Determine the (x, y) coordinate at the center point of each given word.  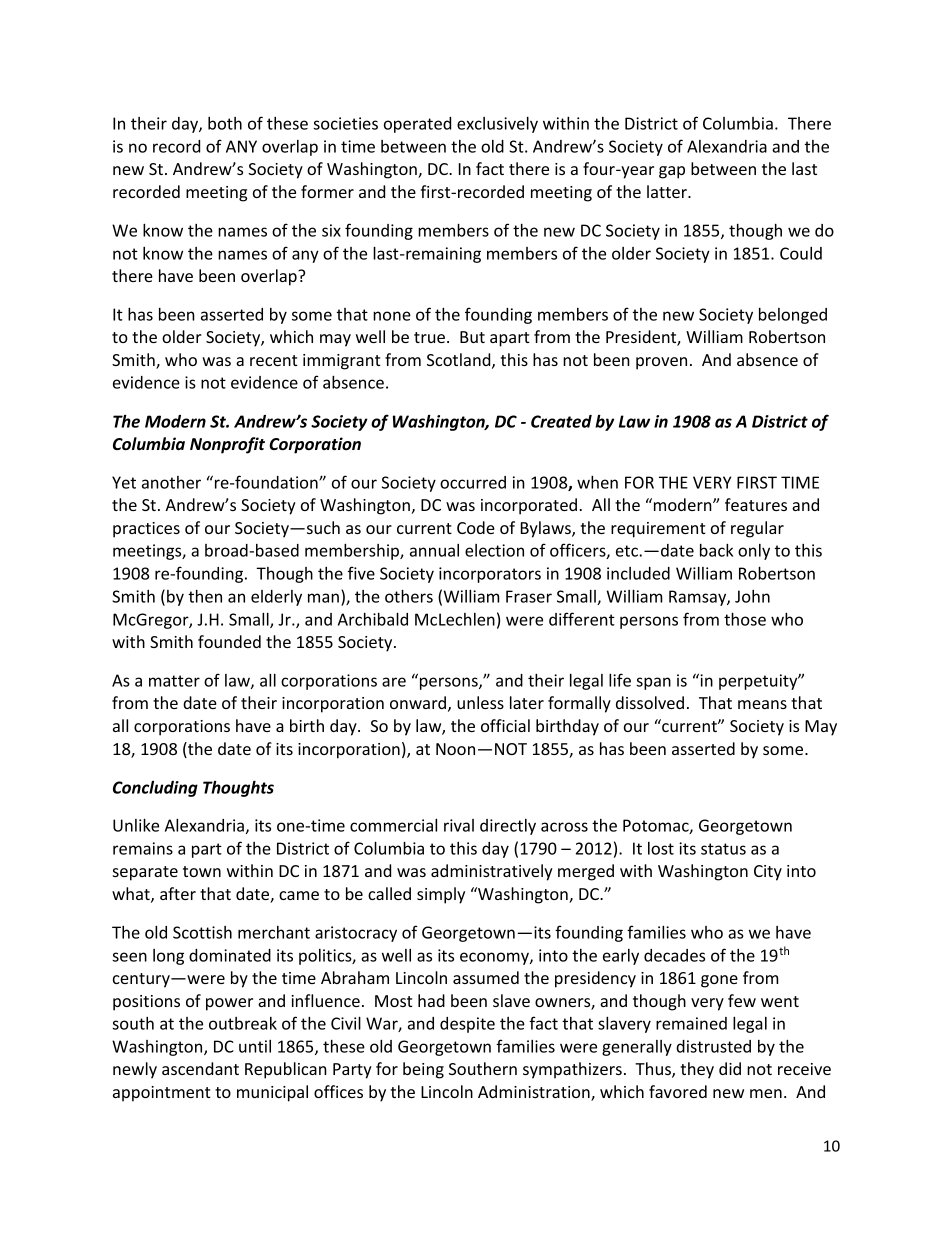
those (745, 619)
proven (661, 363)
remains (143, 848)
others (409, 596)
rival (459, 825)
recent (274, 360)
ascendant (200, 1068)
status (723, 849)
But (472, 337)
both (225, 123)
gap (672, 172)
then (205, 596)
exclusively (497, 125)
